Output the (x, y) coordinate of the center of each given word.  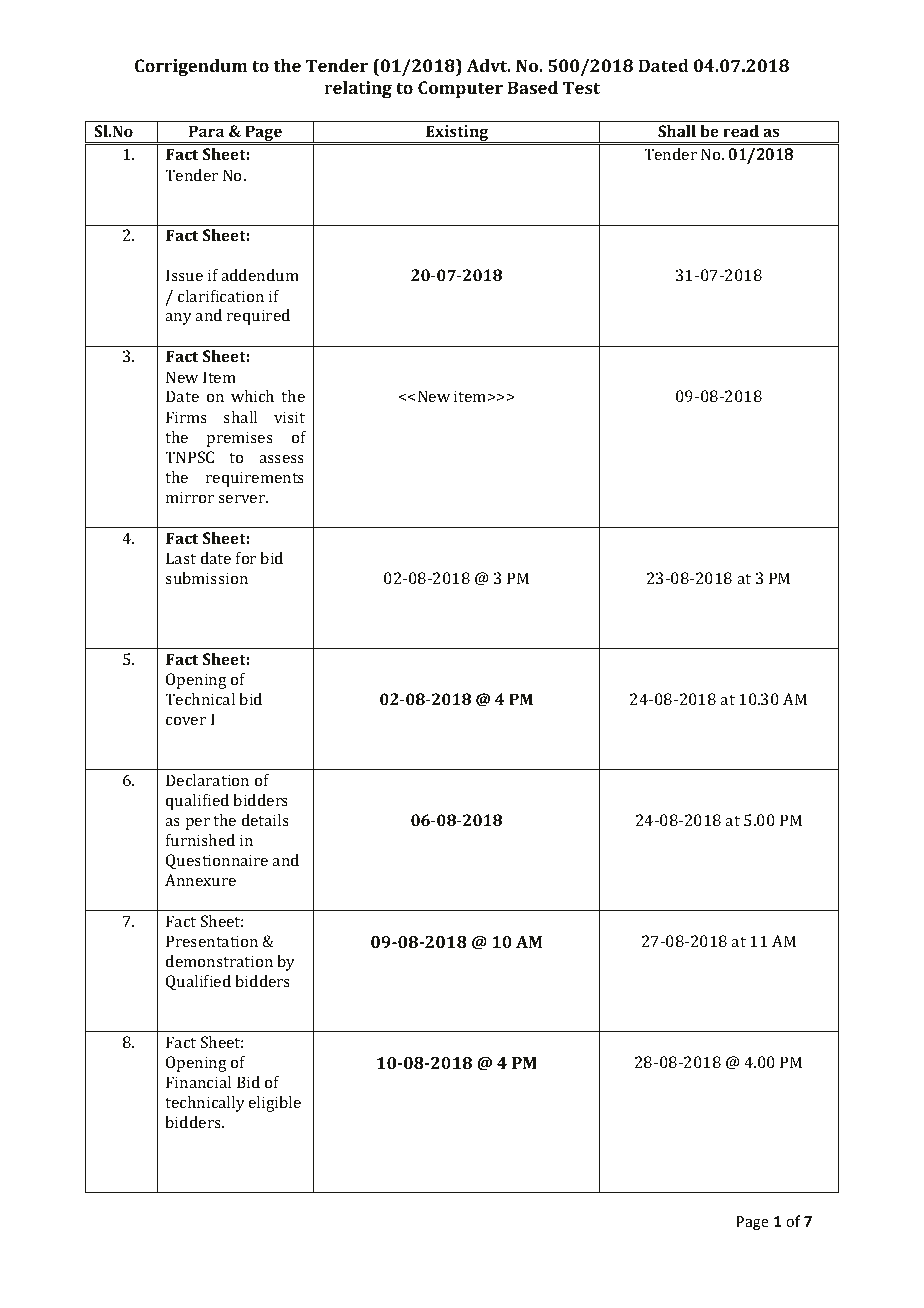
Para (206, 131)
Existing (457, 134)
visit (289, 417)
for (246, 558)
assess (281, 459)
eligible (275, 1104)
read (741, 131)
